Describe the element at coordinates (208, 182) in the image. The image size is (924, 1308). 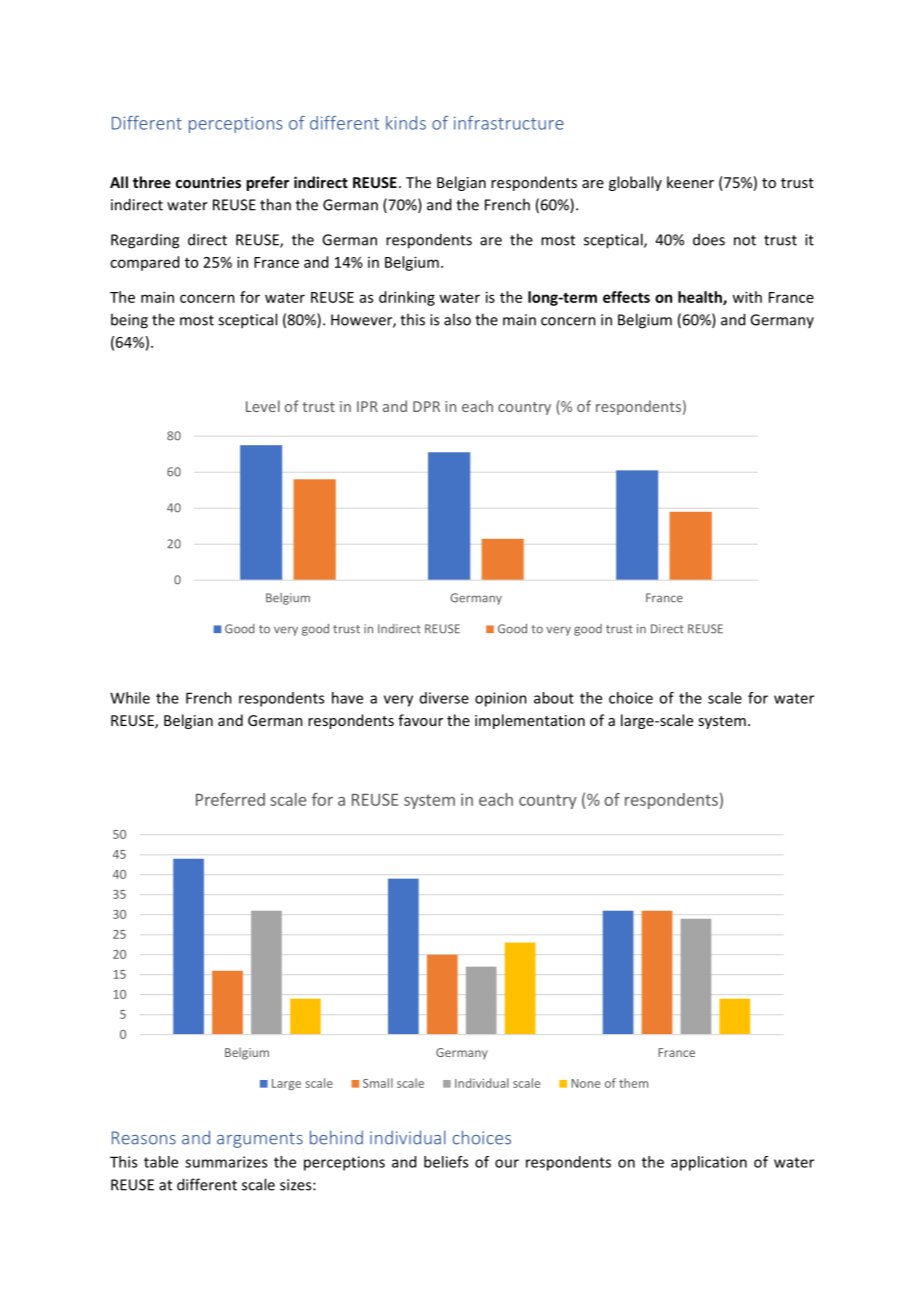
I see `countries` at that location.
